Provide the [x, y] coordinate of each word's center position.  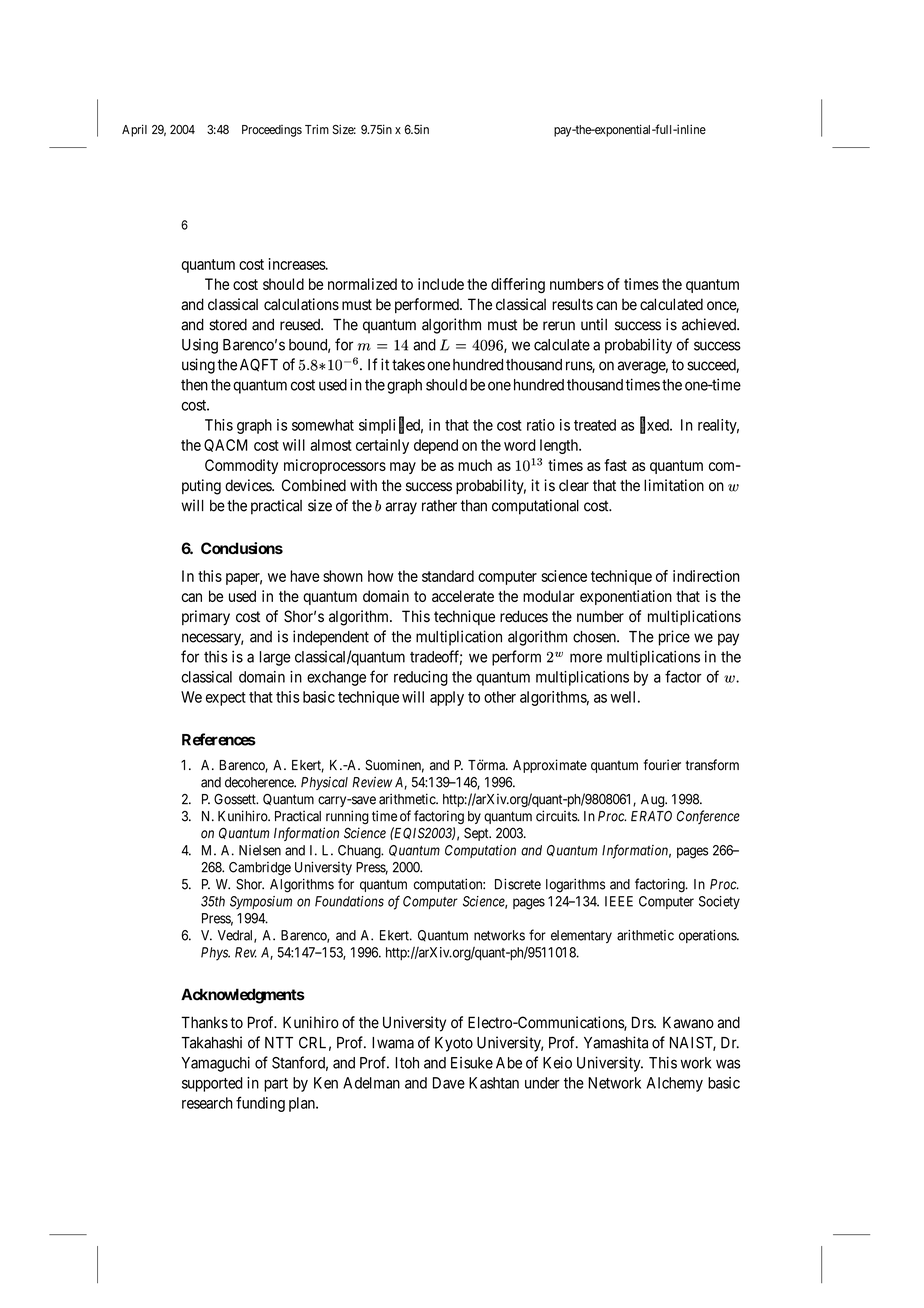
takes [408, 365]
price [674, 638]
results [572, 304]
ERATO [651, 816]
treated [595, 425]
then [194, 385]
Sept [477, 834]
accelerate [463, 596]
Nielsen [260, 850]
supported [212, 1084]
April [134, 130]
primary [206, 618]
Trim [317, 129]
